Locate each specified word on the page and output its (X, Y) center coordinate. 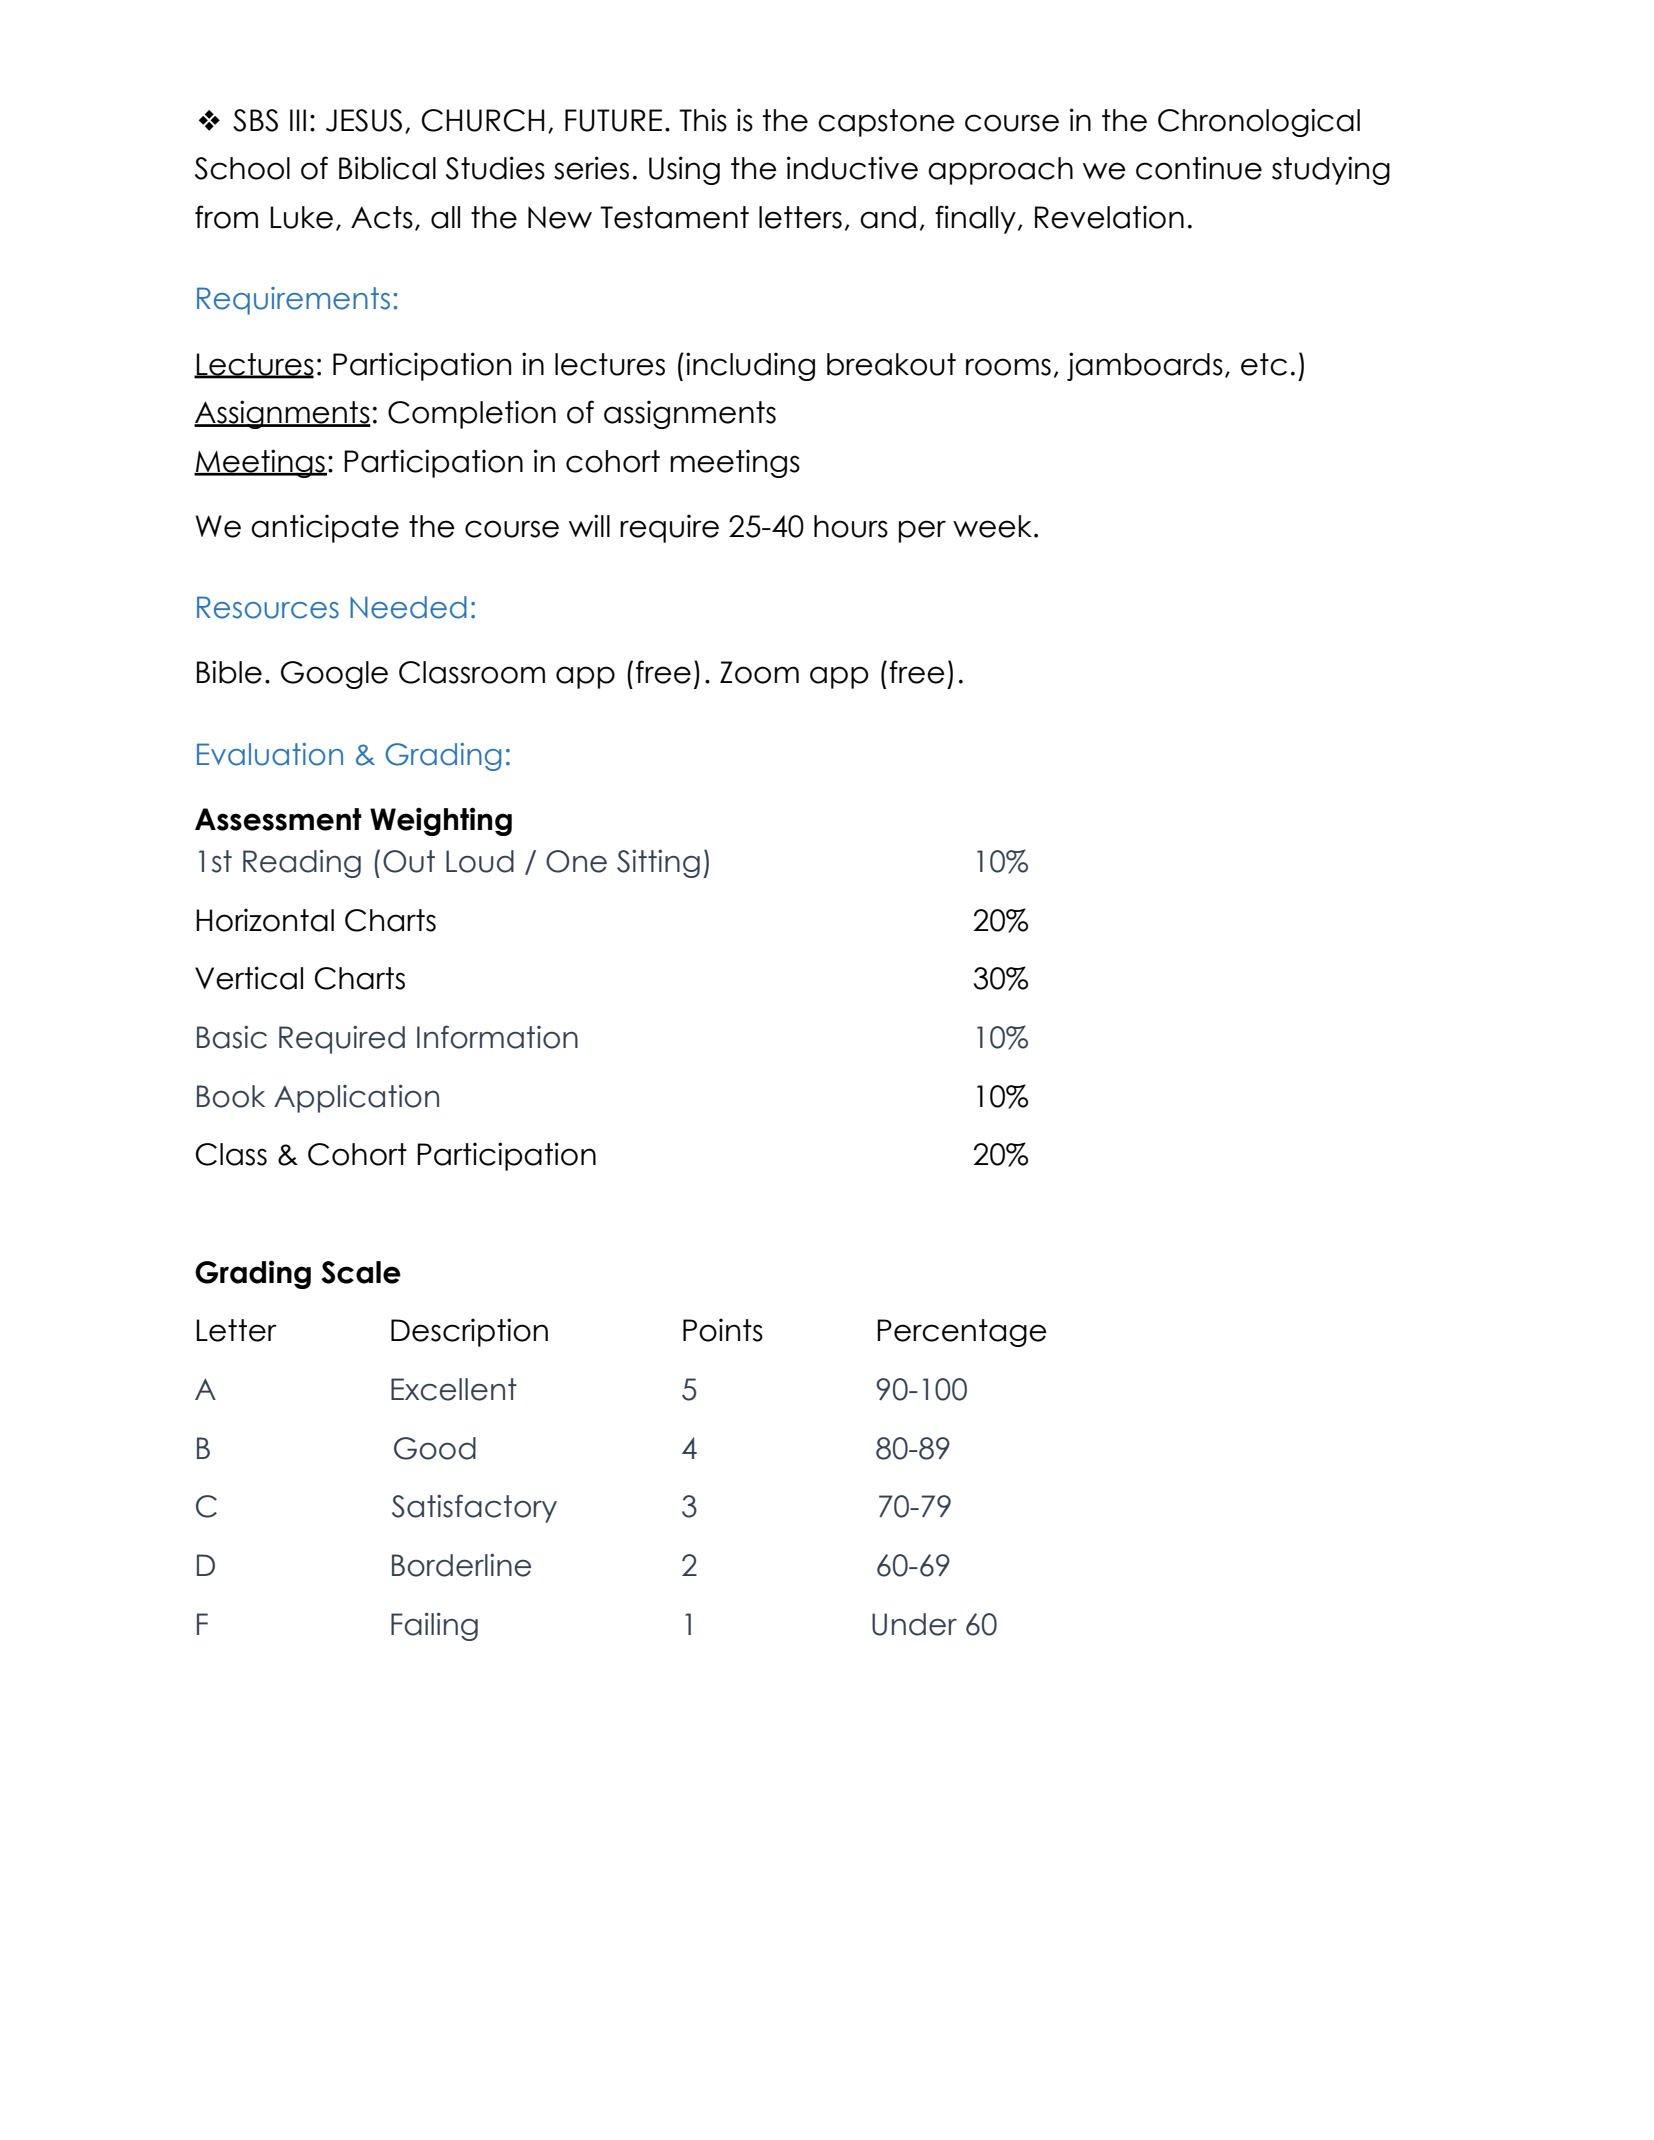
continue (1199, 168)
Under (914, 1624)
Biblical (387, 168)
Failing (434, 1627)
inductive (852, 168)
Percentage (962, 1333)
